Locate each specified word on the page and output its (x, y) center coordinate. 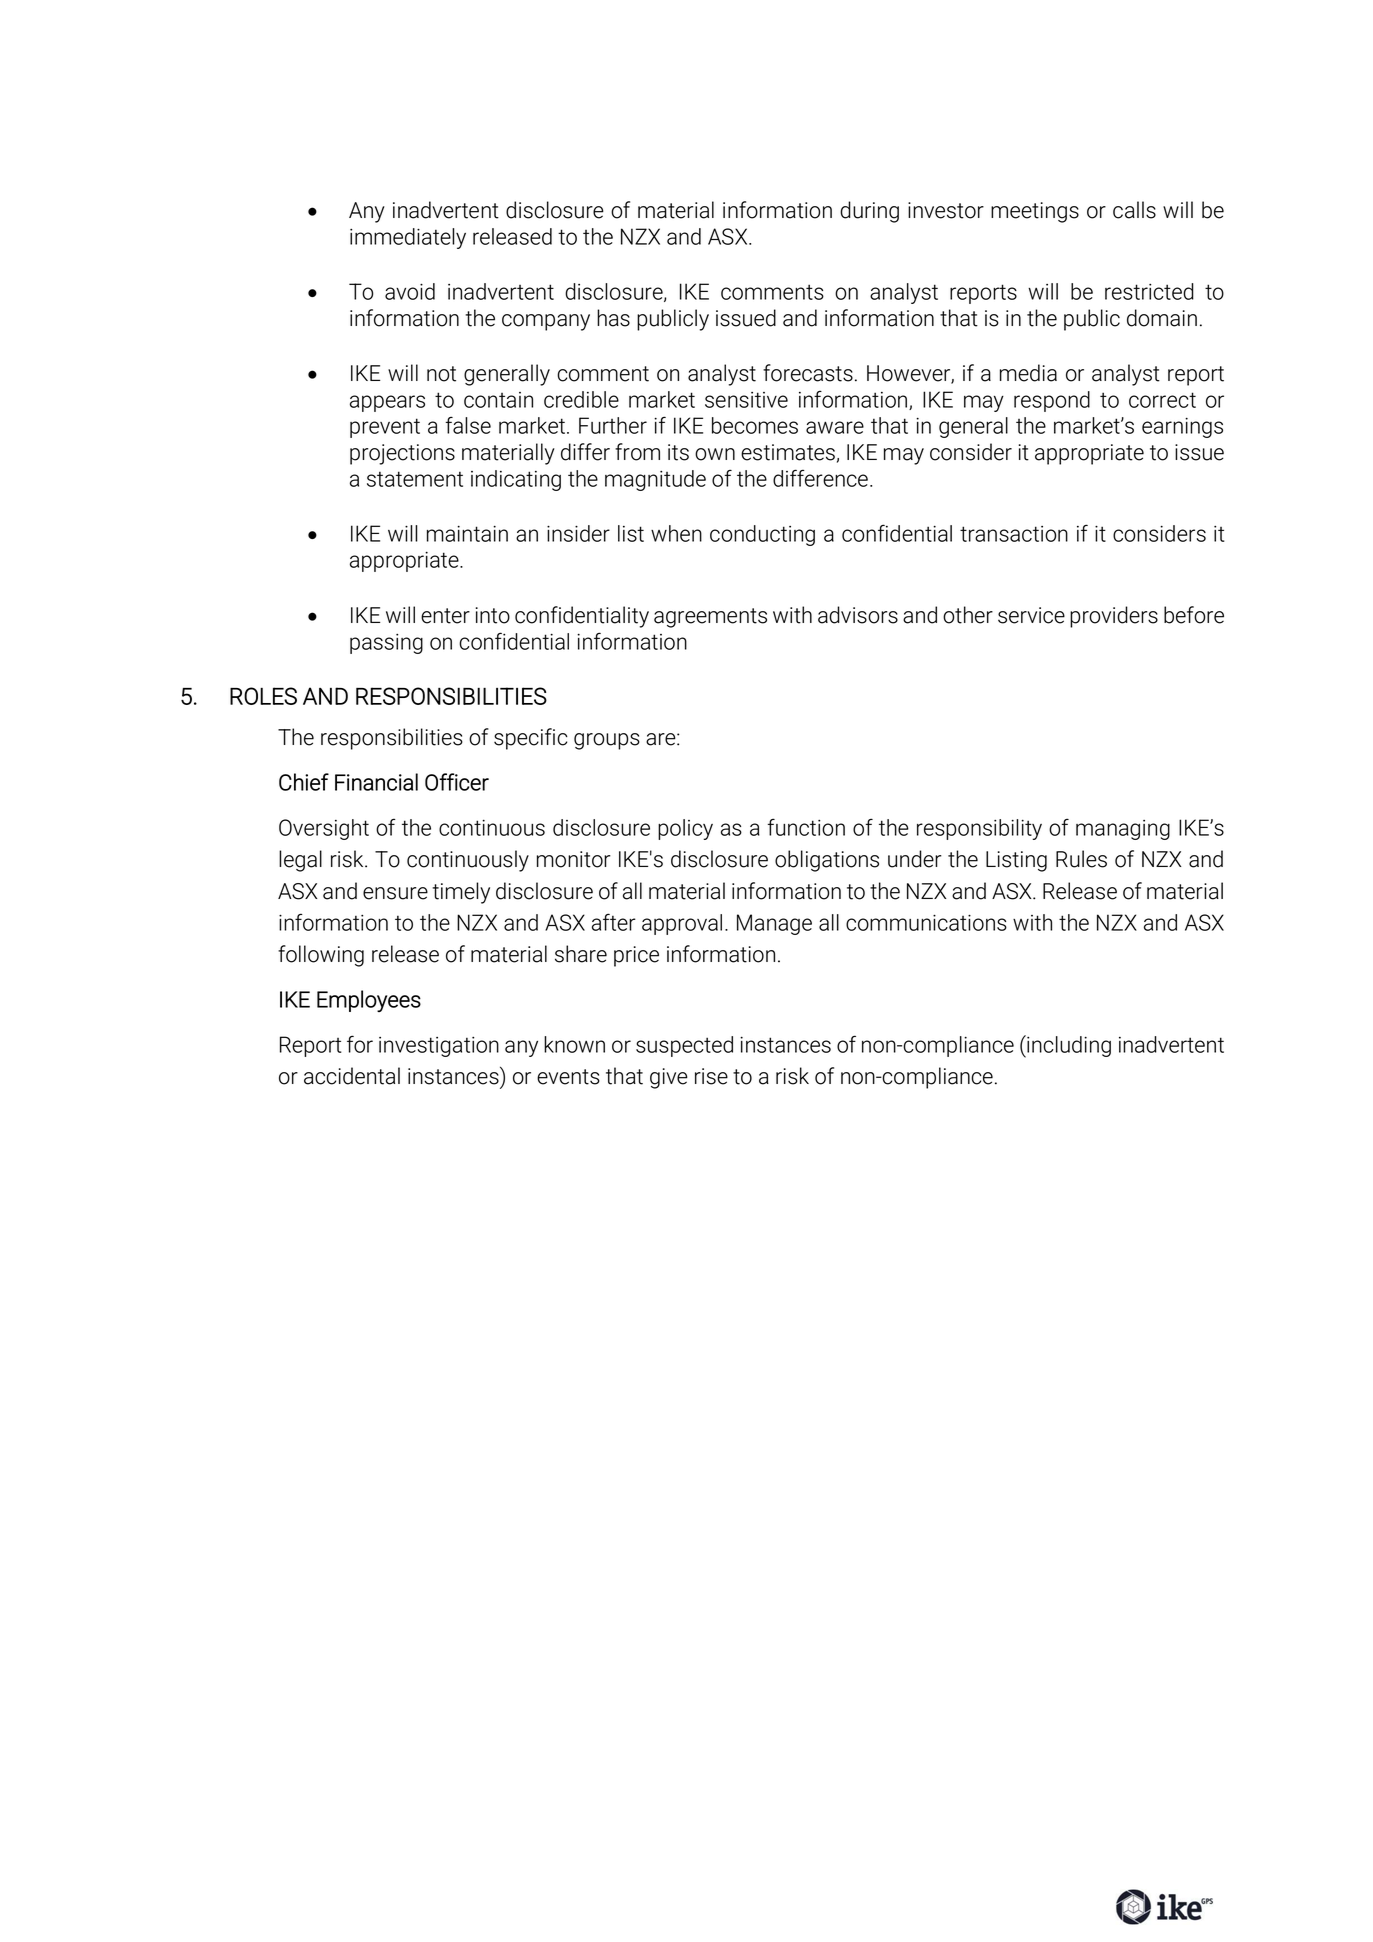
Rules (1081, 859)
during (869, 212)
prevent (385, 428)
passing (386, 644)
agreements (710, 618)
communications (926, 922)
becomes (755, 425)
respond (1052, 401)
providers (1114, 617)
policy (685, 829)
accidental (352, 1076)
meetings (1035, 212)
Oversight (324, 829)
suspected (684, 1046)
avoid (410, 291)
